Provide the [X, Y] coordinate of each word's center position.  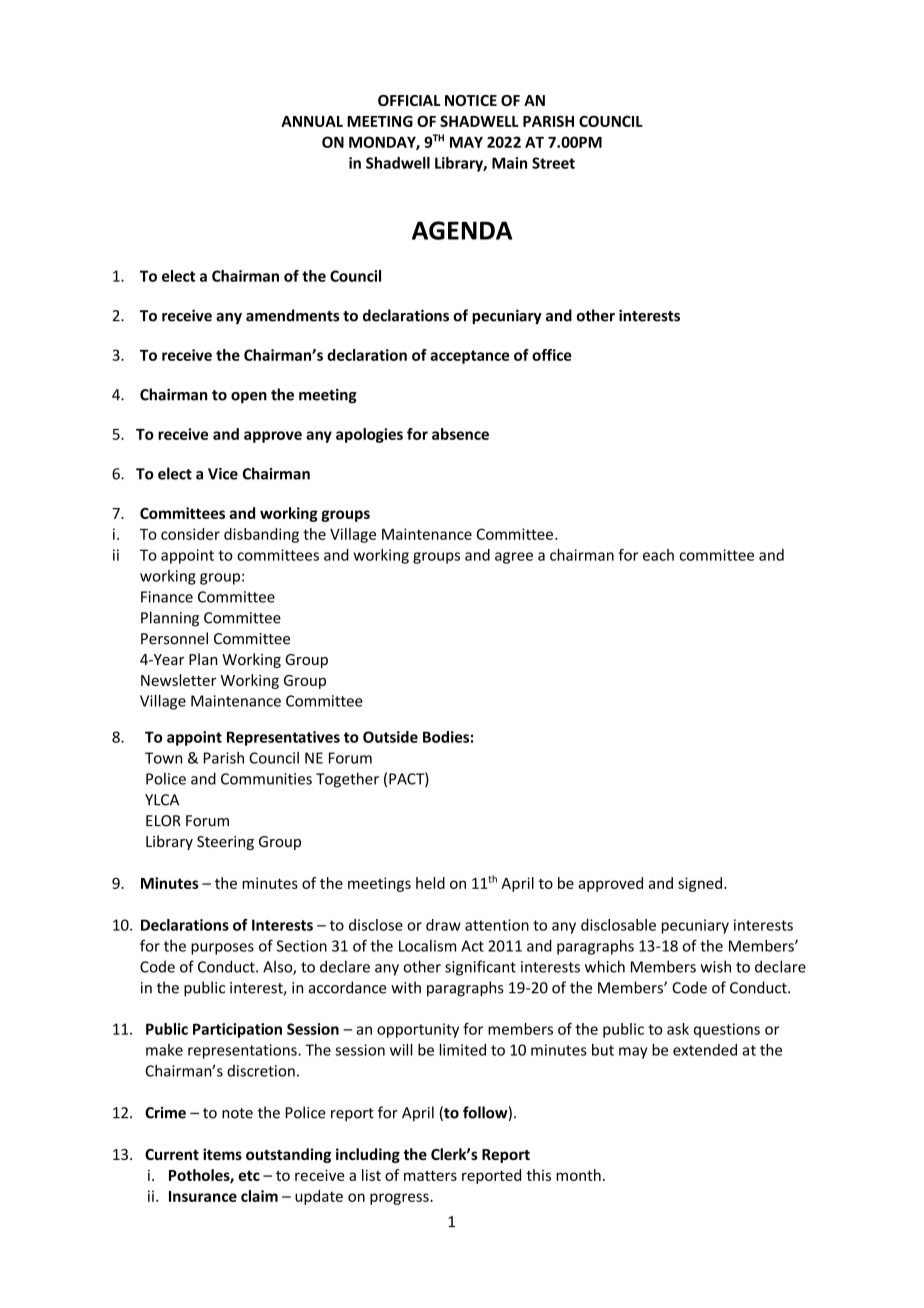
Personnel [174, 638]
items [222, 1154]
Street [553, 163]
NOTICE [471, 100]
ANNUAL [312, 121]
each [658, 555]
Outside [390, 737]
